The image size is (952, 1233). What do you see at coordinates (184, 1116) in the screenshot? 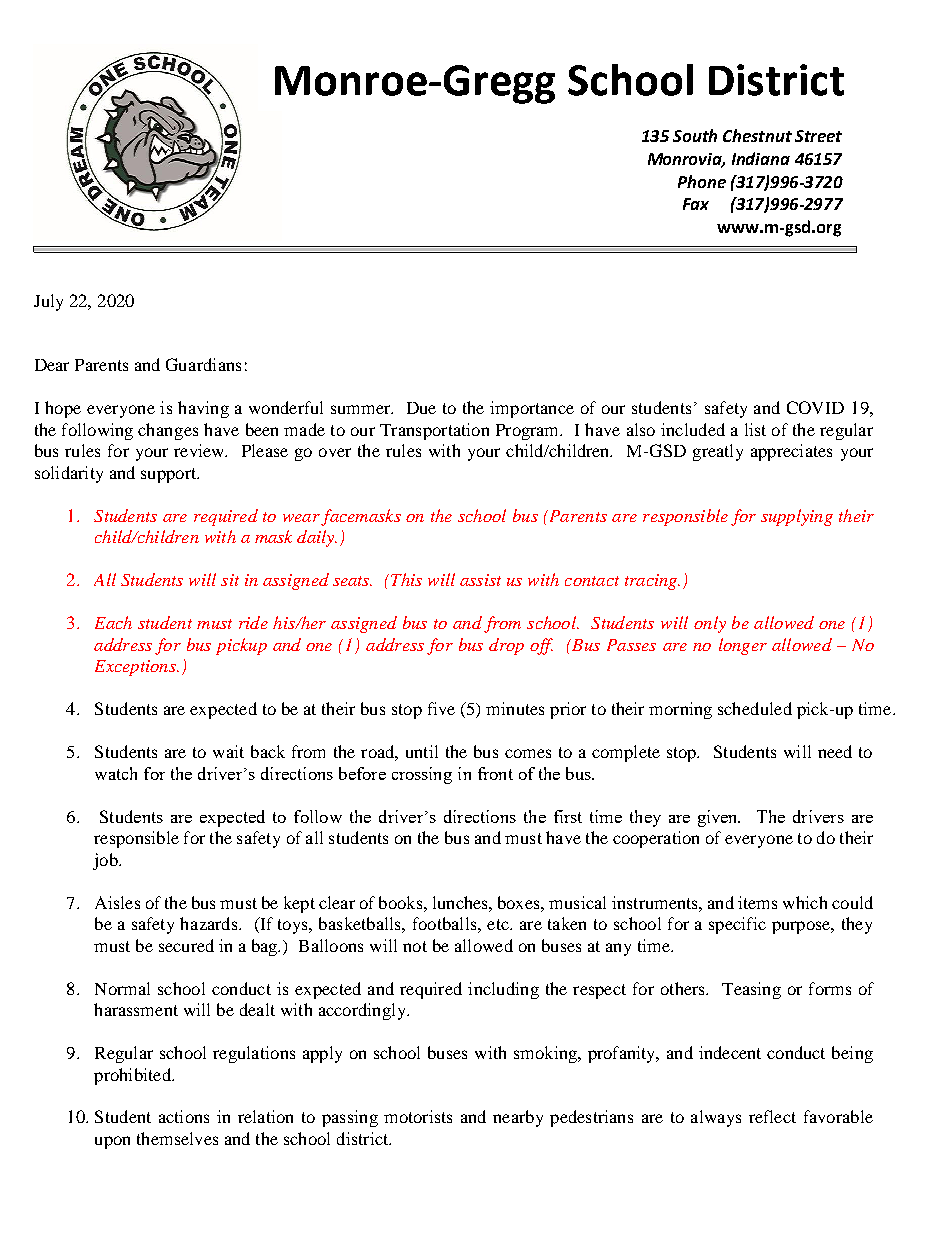
I see `actions` at bounding box center [184, 1116].
